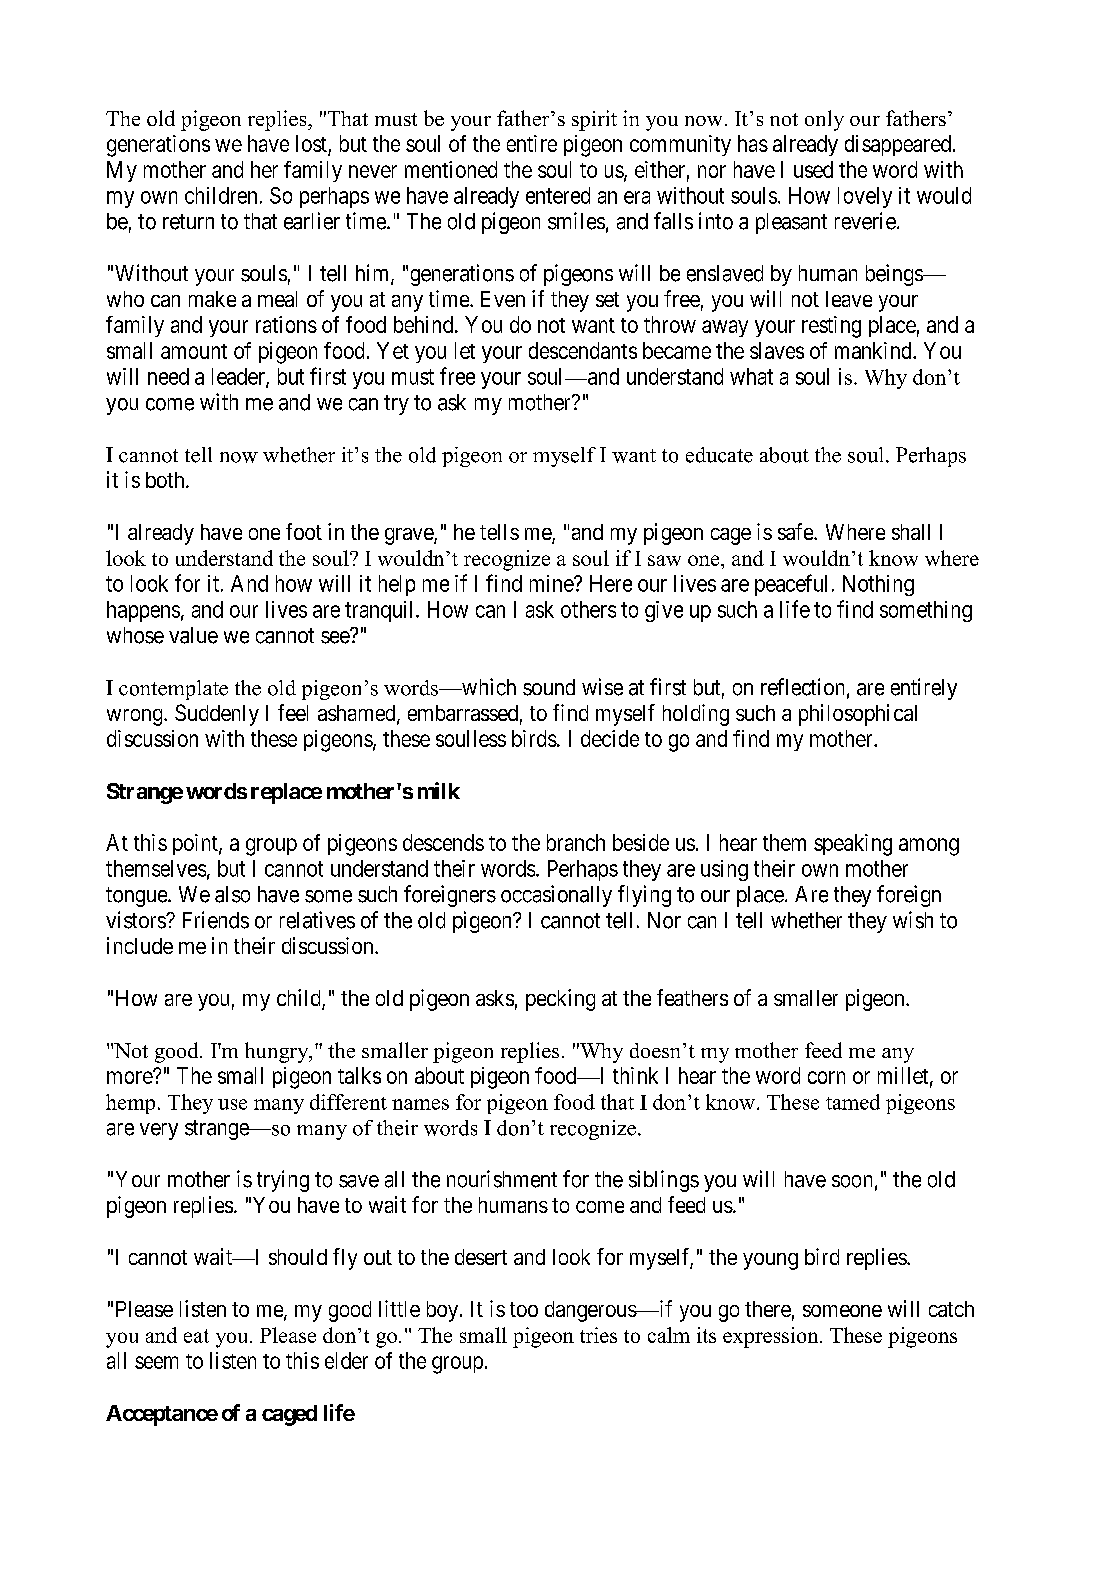 This screenshot has width=1113, height=1574. I want to click on mine, so click(552, 583).
